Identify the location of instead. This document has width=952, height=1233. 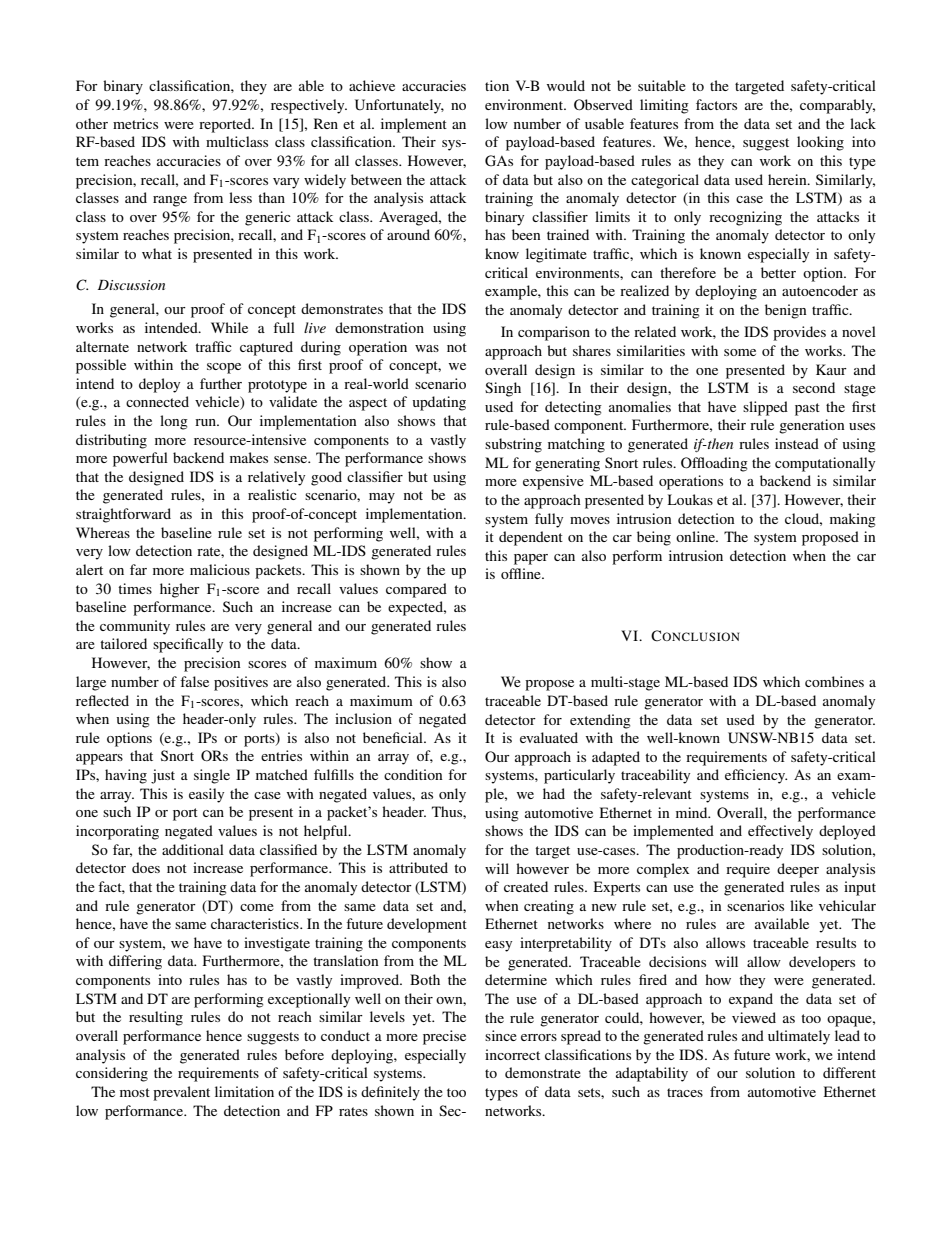
(797, 443).
